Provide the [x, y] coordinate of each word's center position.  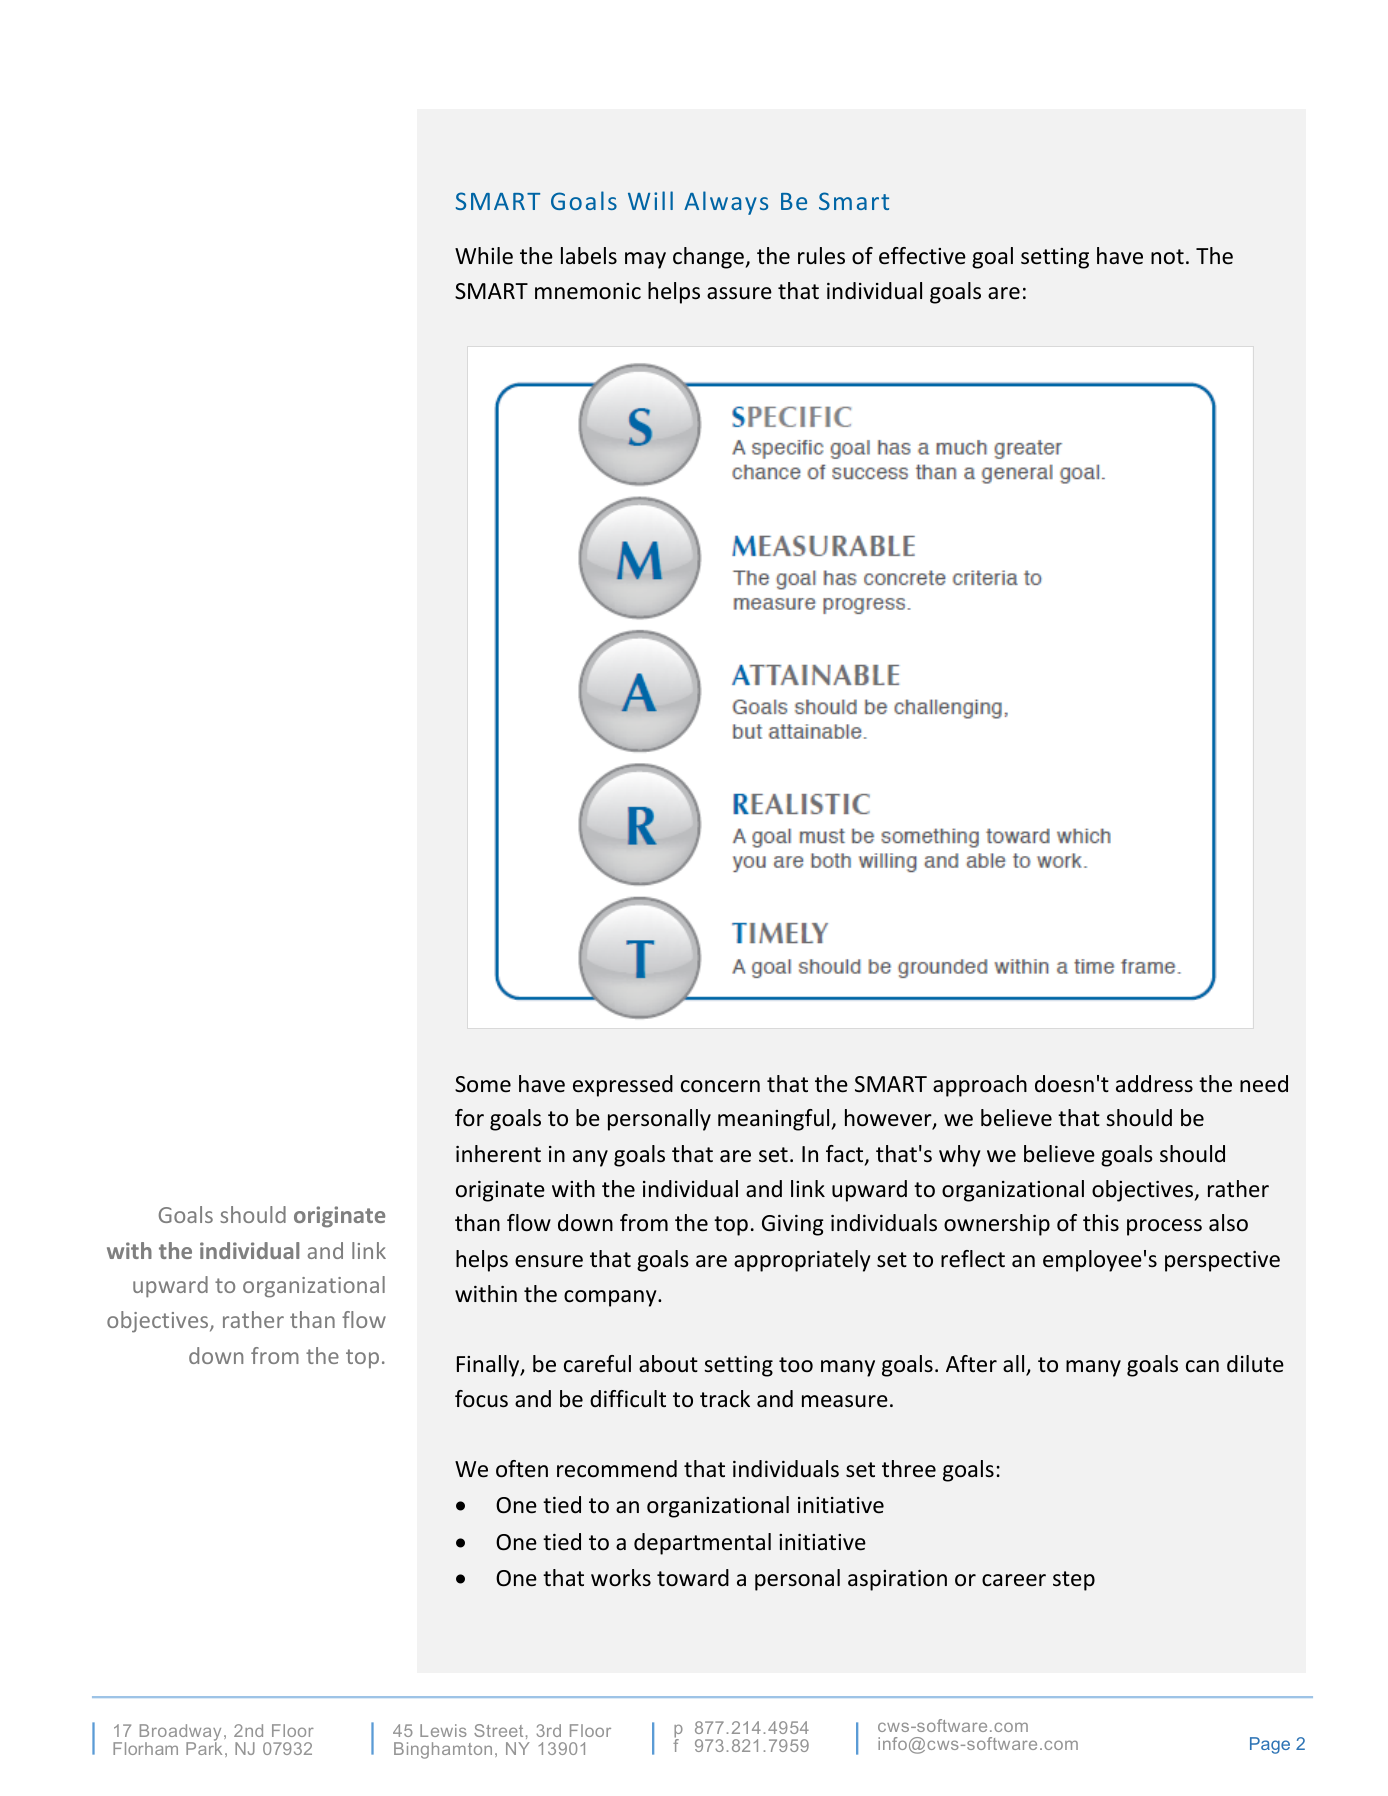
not [1167, 257]
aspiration [897, 1580]
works [621, 1577]
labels [589, 256]
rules [821, 256]
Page [1270, 1745]
